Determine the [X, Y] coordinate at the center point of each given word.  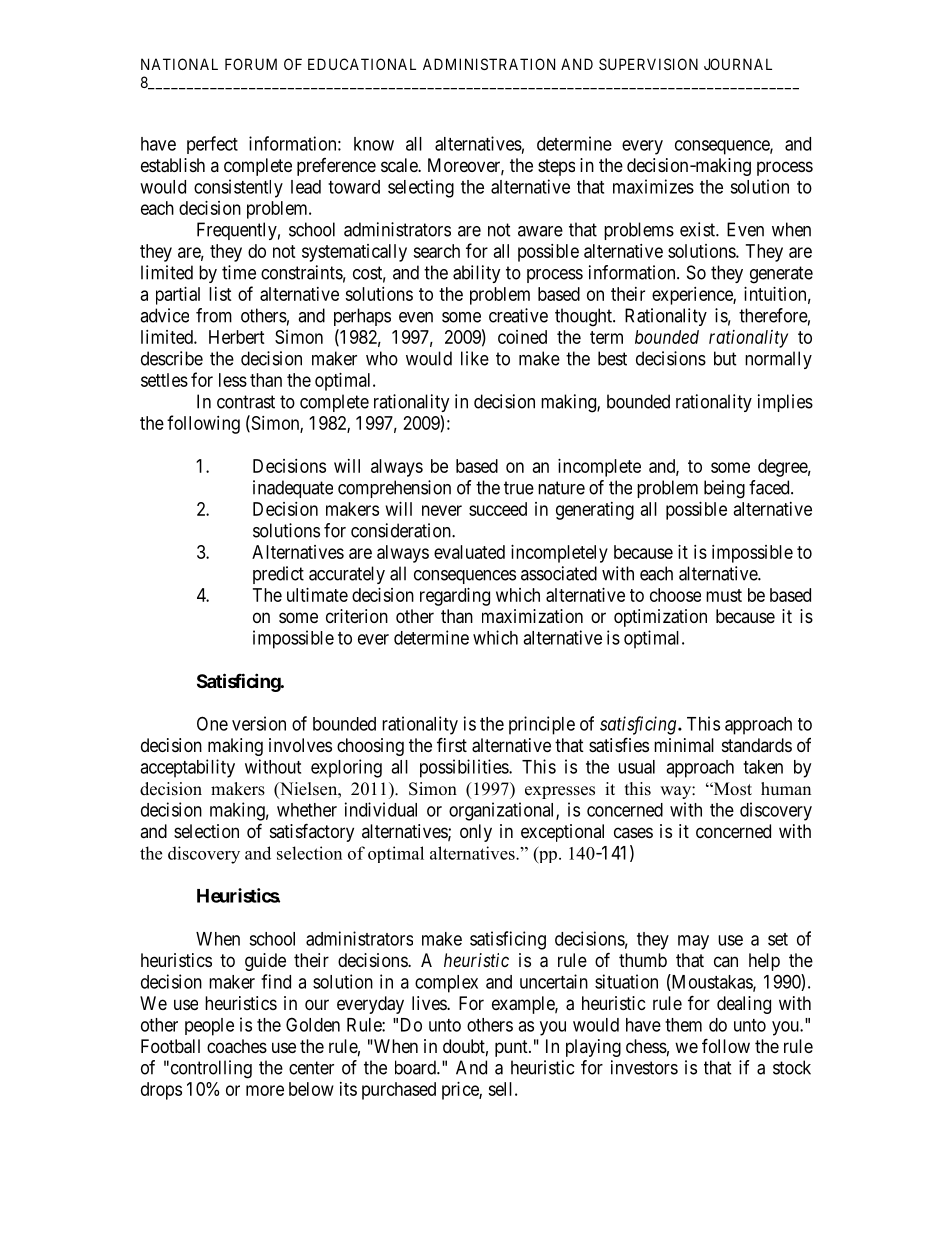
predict [278, 575]
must [724, 595]
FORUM [251, 64]
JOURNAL [738, 64]
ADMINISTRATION [489, 64]
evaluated [469, 552]
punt [512, 1048]
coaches [237, 1046]
